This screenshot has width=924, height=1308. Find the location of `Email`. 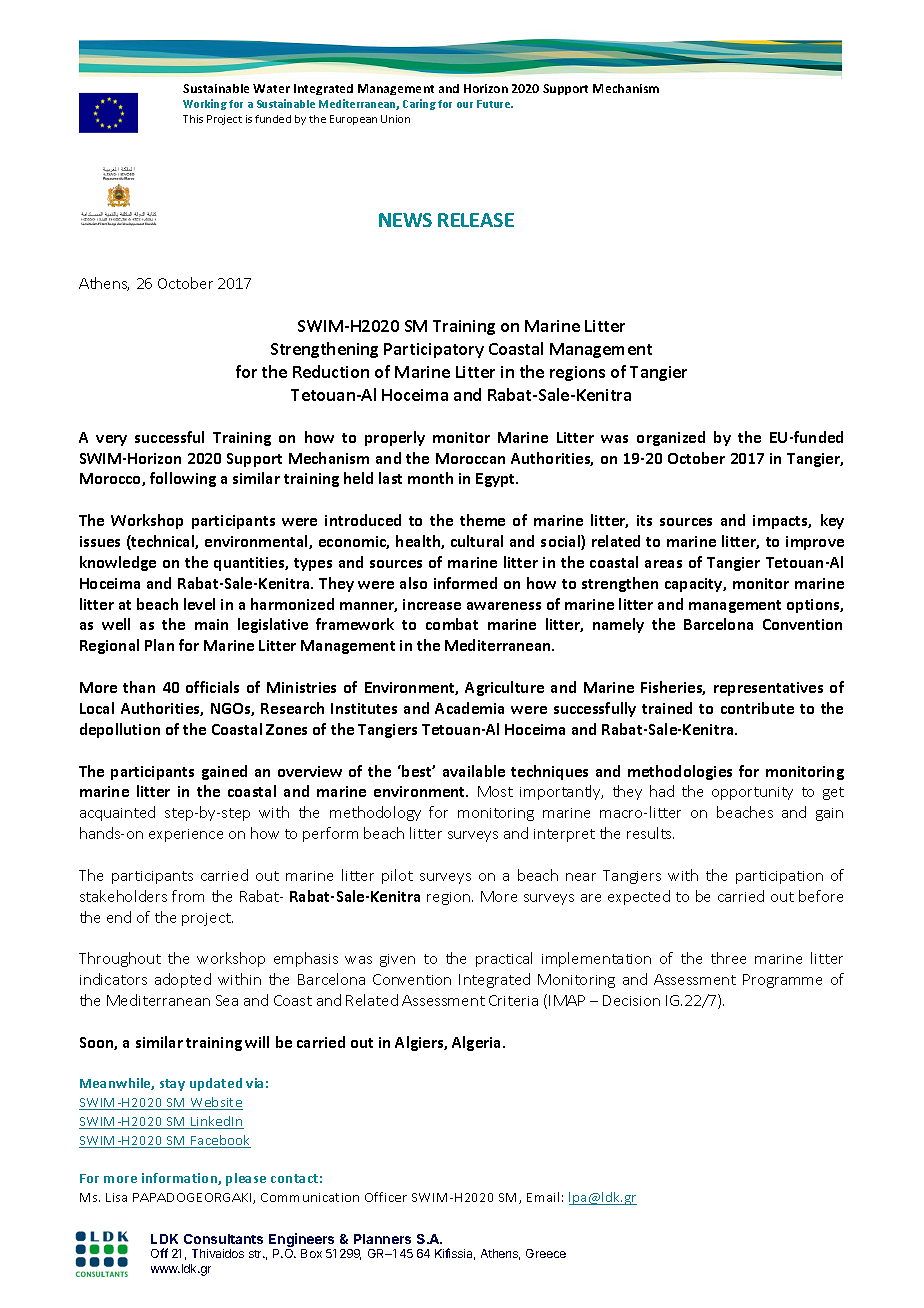

Email is located at coordinates (543, 1197).
